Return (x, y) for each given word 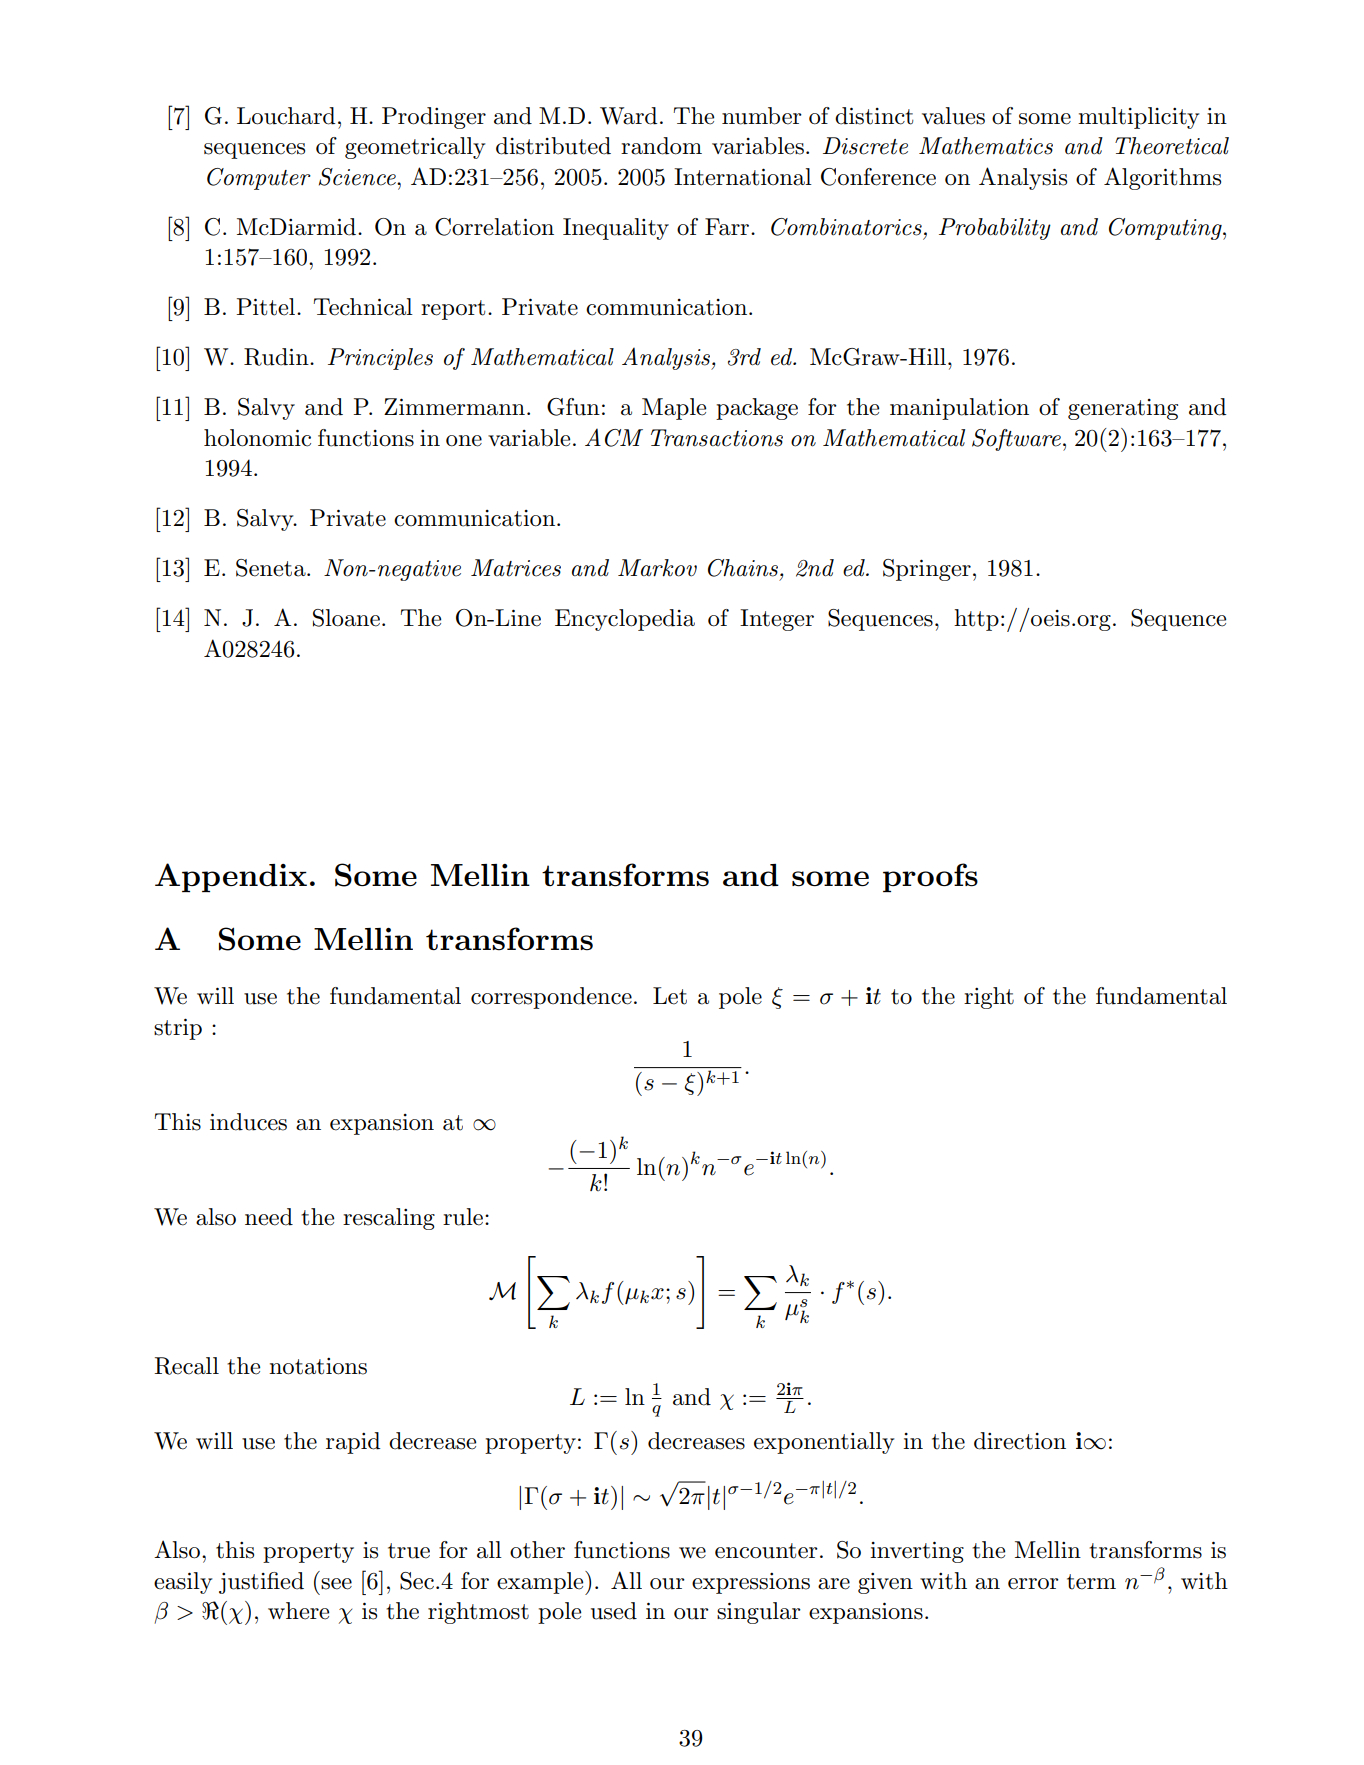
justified (261, 1583)
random (661, 146)
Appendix (231, 877)
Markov (657, 568)
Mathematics (986, 146)
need (269, 1217)
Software (1016, 440)
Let (670, 996)
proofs (930, 877)
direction (1020, 1441)
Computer (259, 179)
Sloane (346, 618)
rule (463, 1217)
